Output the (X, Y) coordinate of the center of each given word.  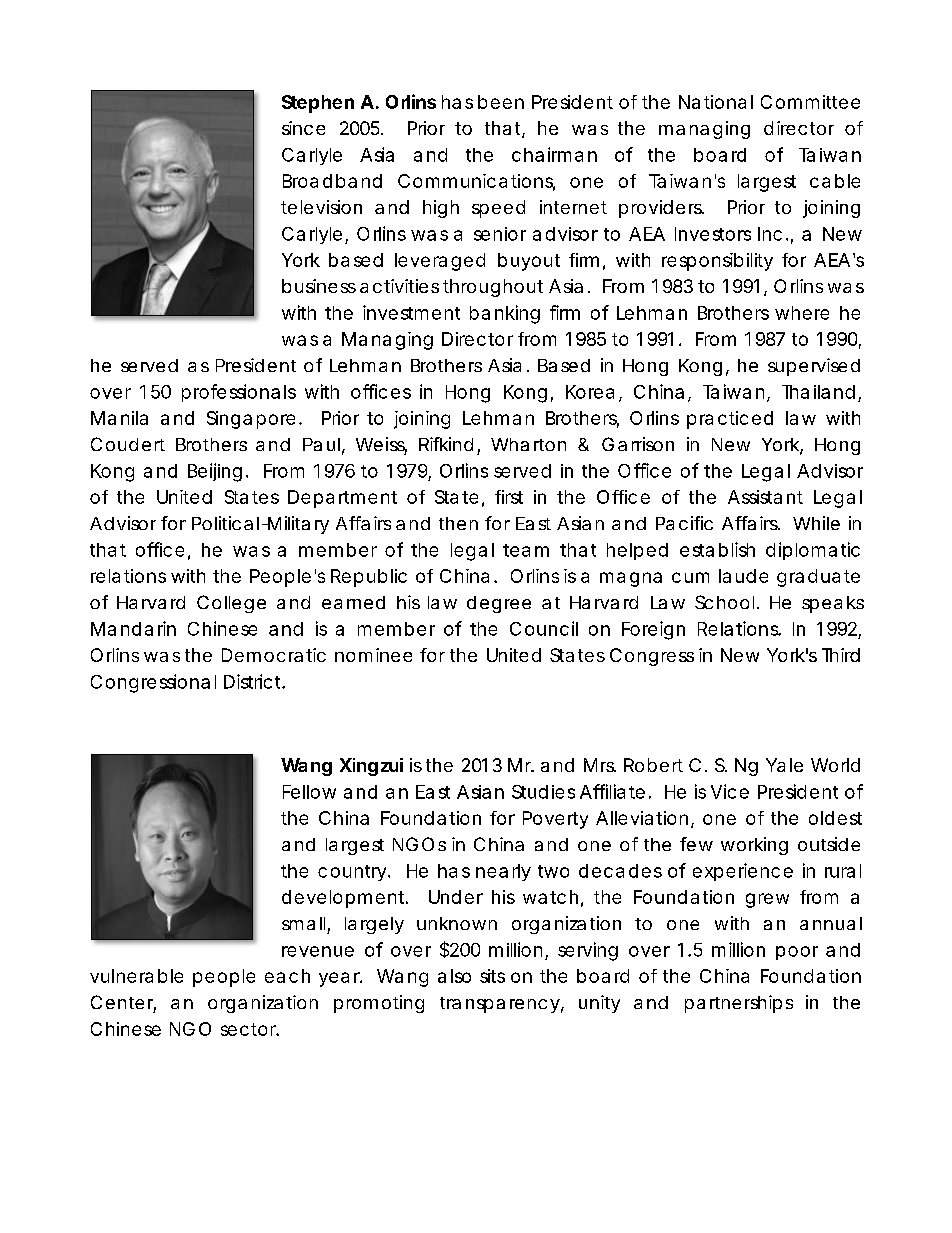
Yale (784, 765)
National (716, 102)
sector (250, 1029)
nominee (373, 655)
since (303, 128)
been (501, 102)
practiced (730, 420)
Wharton (528, 444)
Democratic (274, 655)
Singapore (251, 420)
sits (492, 976)
